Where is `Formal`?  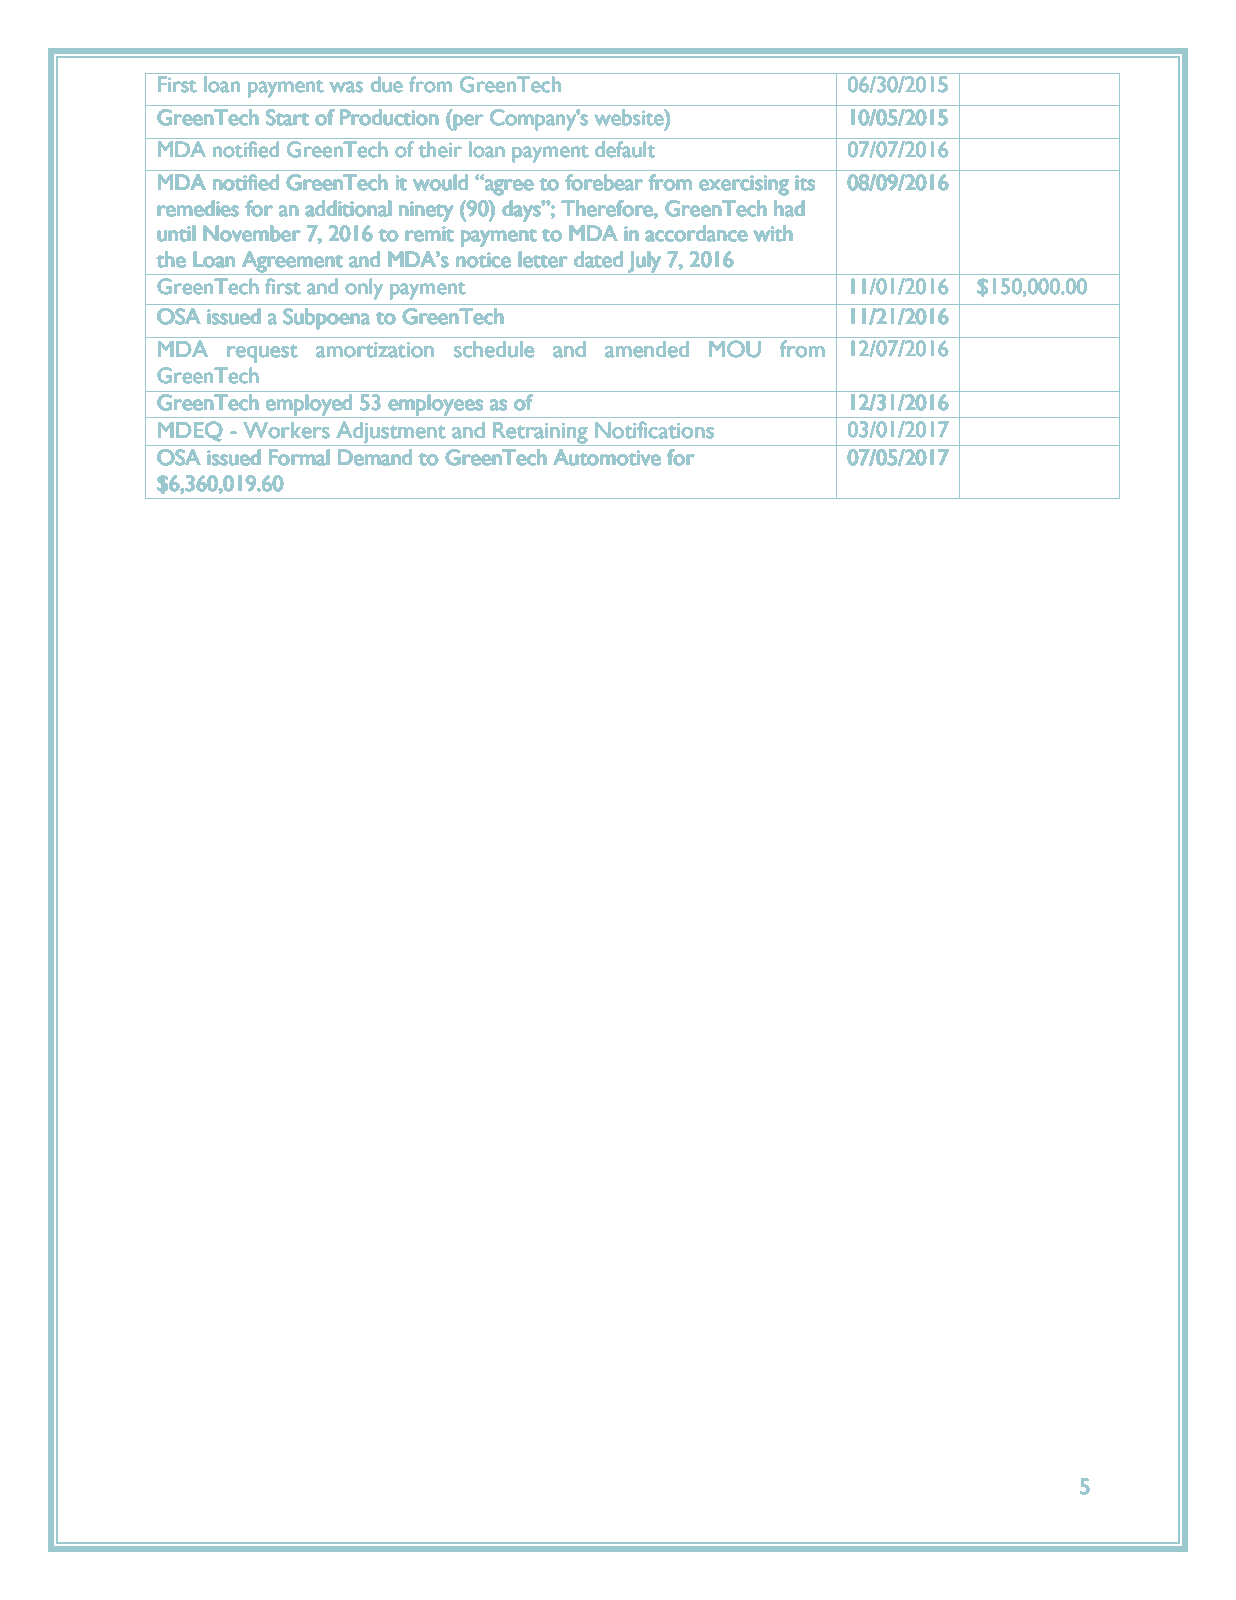 Formal is located at coordinates (299, 457).
